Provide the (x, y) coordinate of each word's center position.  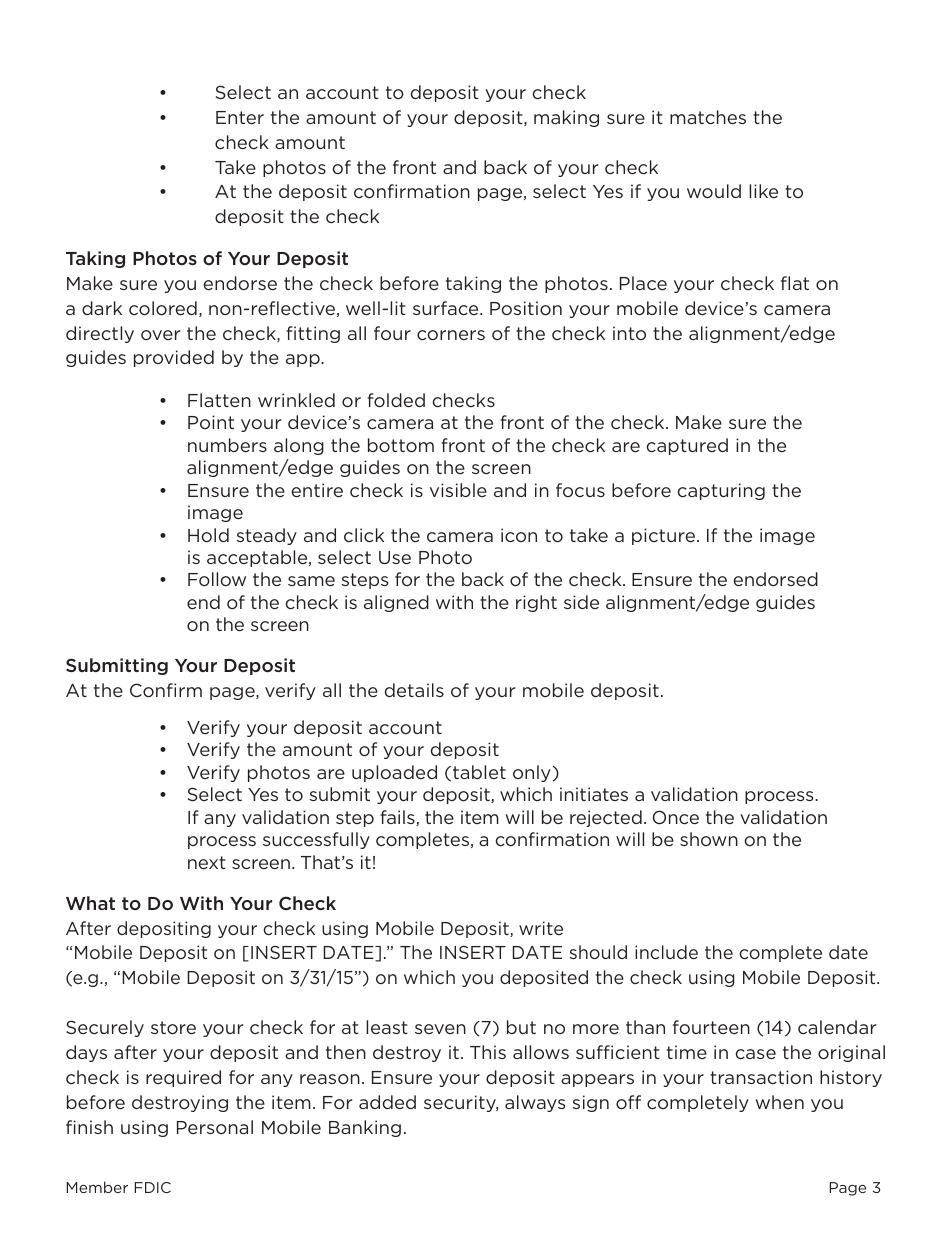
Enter (240, 117)
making (566, 118)
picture (663, 536)
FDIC (152, 1187)
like (763, 191)
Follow (217, 579)
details (414, 690)
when (779, 1102)
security (461, 1103)
